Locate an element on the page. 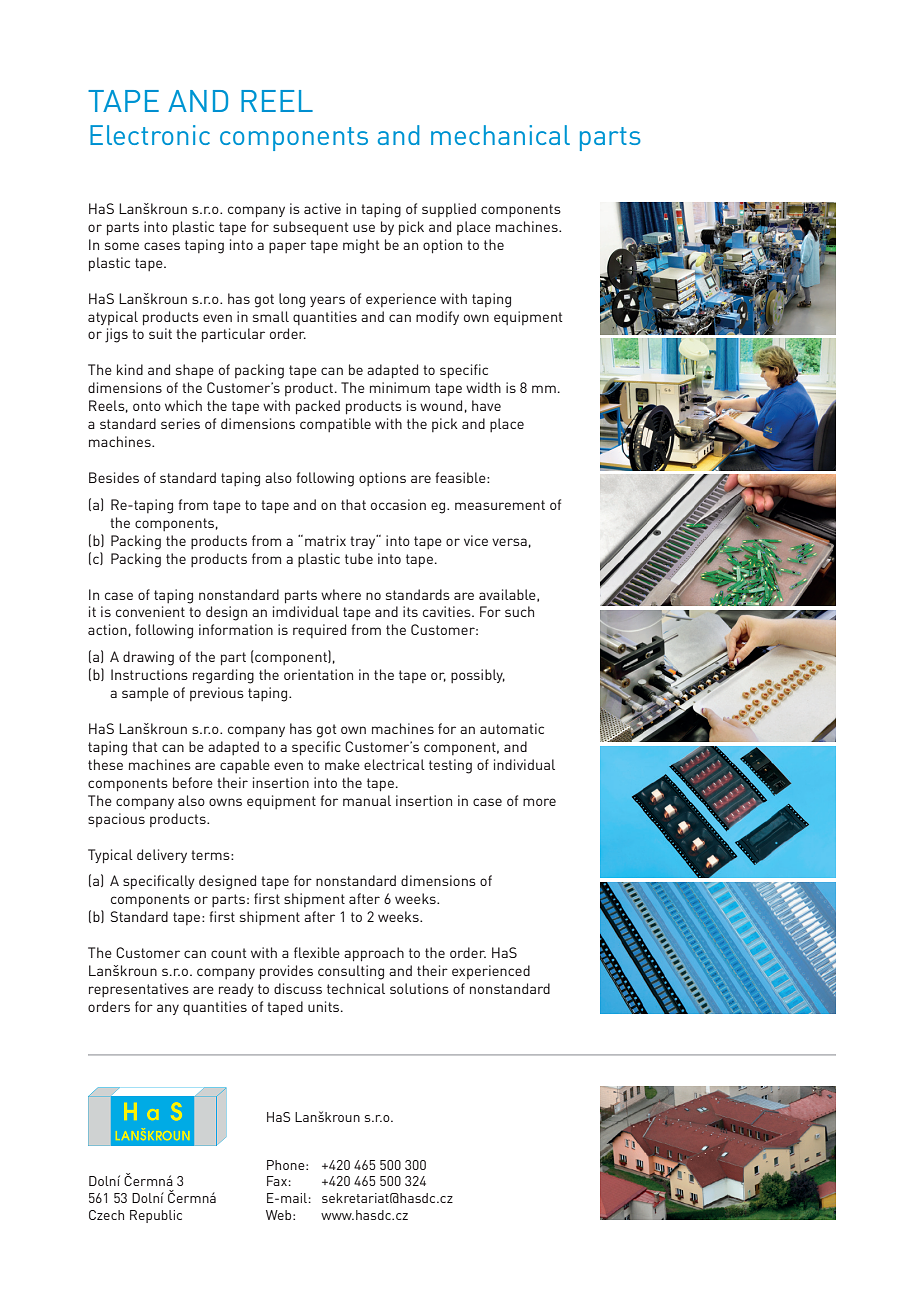  possibly is located at coordinates (478, 676).
